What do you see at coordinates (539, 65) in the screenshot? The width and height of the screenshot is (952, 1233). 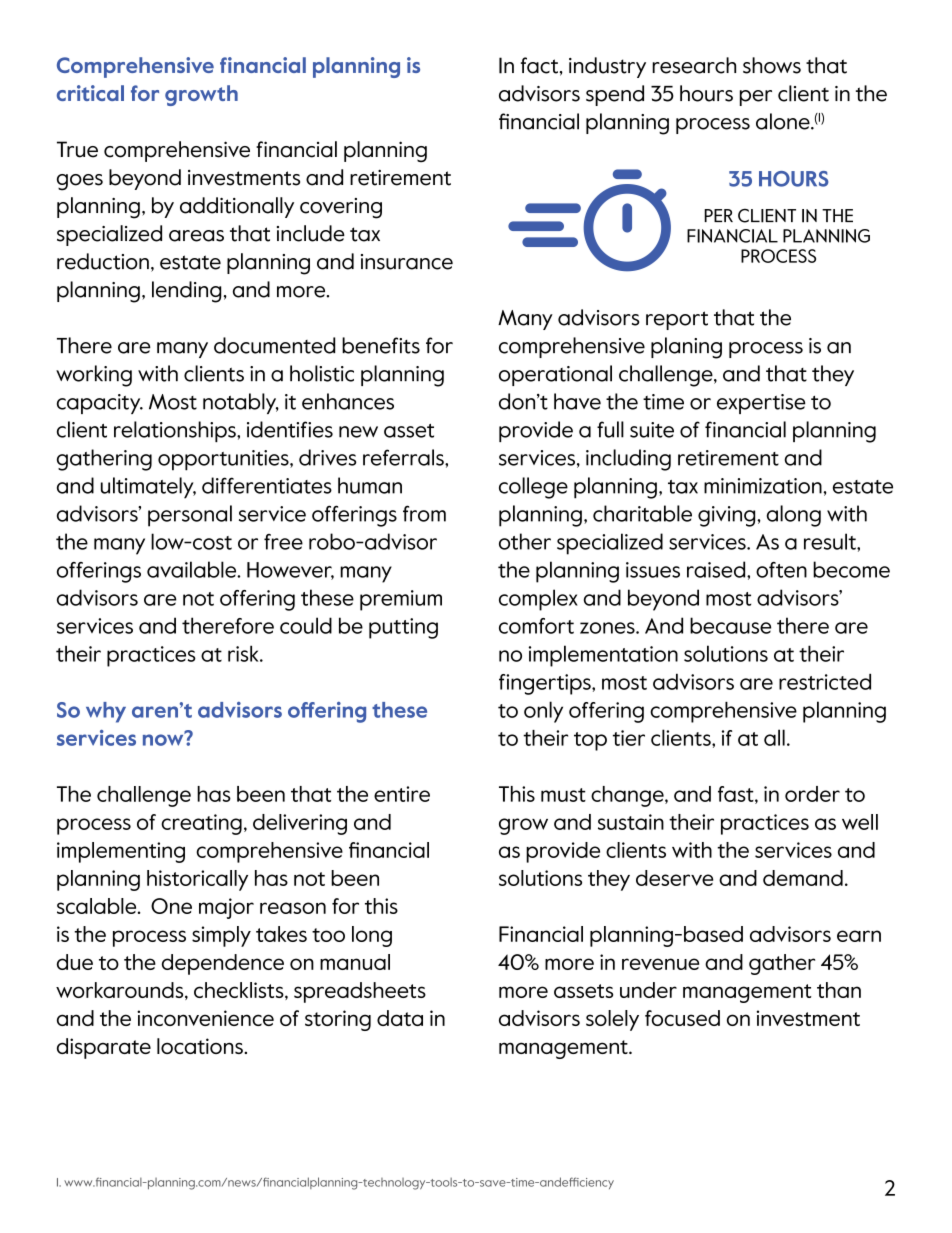 I see `fact` at bounding box center [539, 65].
